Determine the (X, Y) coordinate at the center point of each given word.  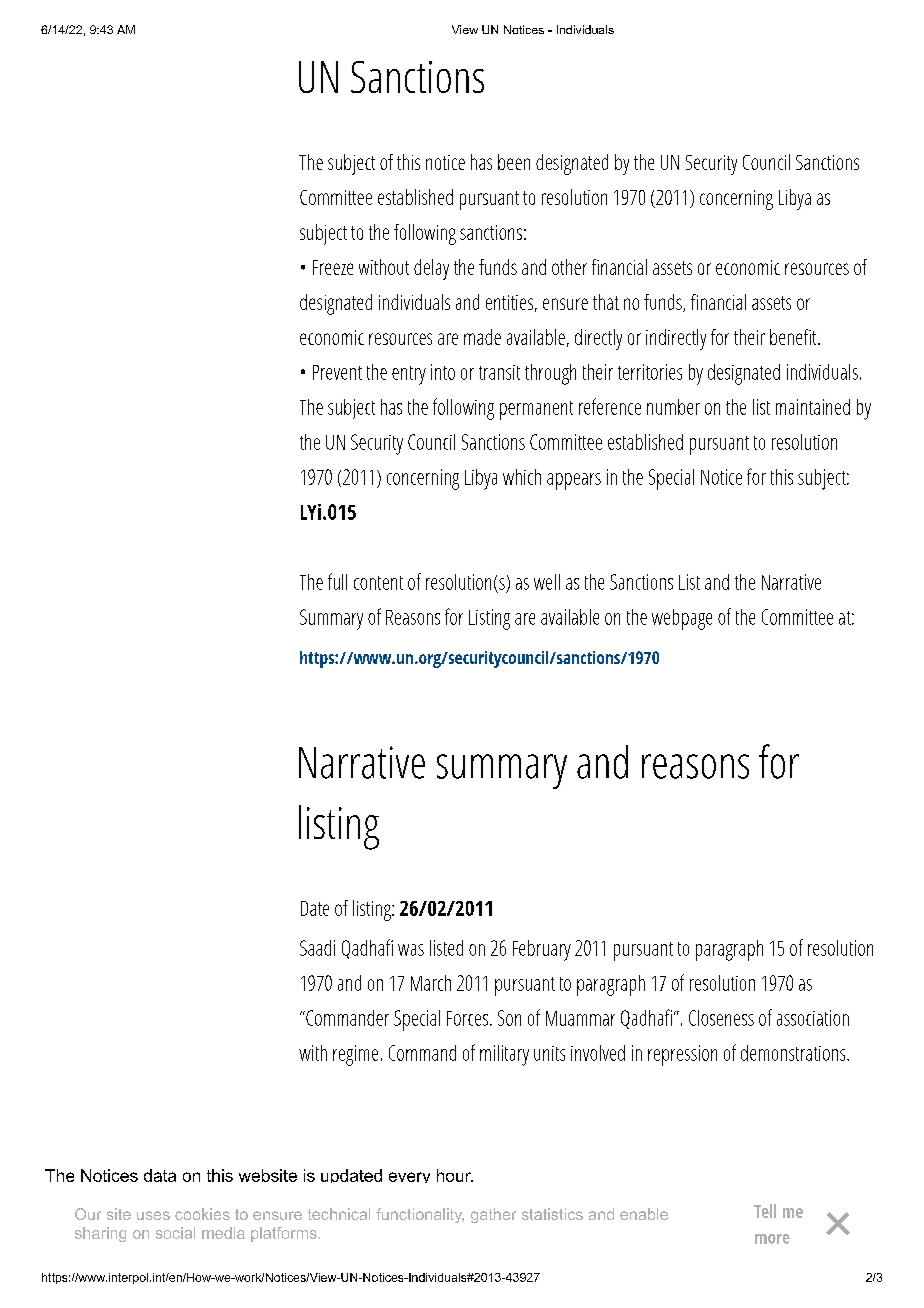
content (378, 583)
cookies (202, 1214)
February (542, 950)
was (411, 950)
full (337, 581)
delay (431, 269)
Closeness (721, 1018)
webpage (682, 619)
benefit (793, 337)
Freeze (333, 267)
